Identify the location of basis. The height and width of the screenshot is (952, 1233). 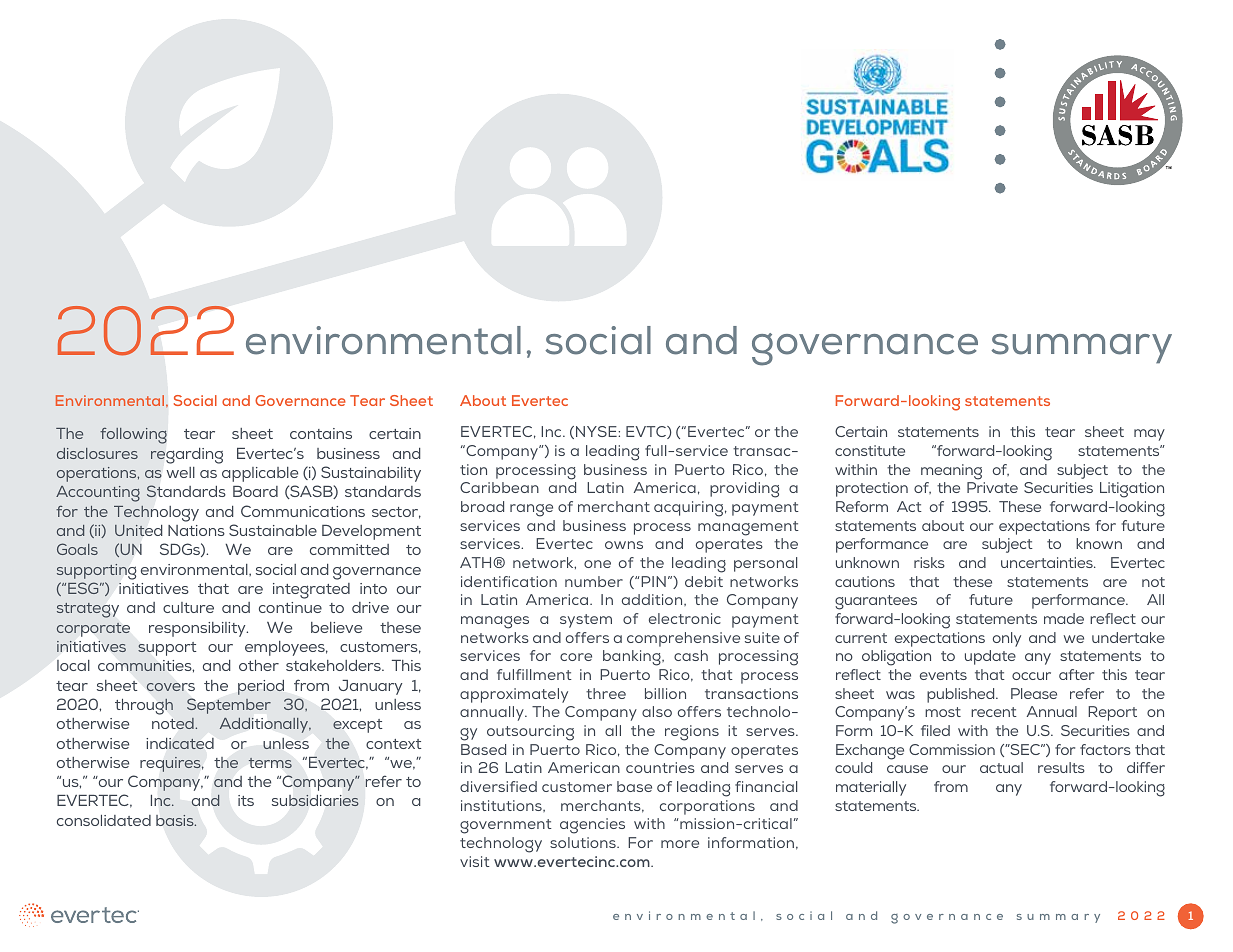
(176, 820).
